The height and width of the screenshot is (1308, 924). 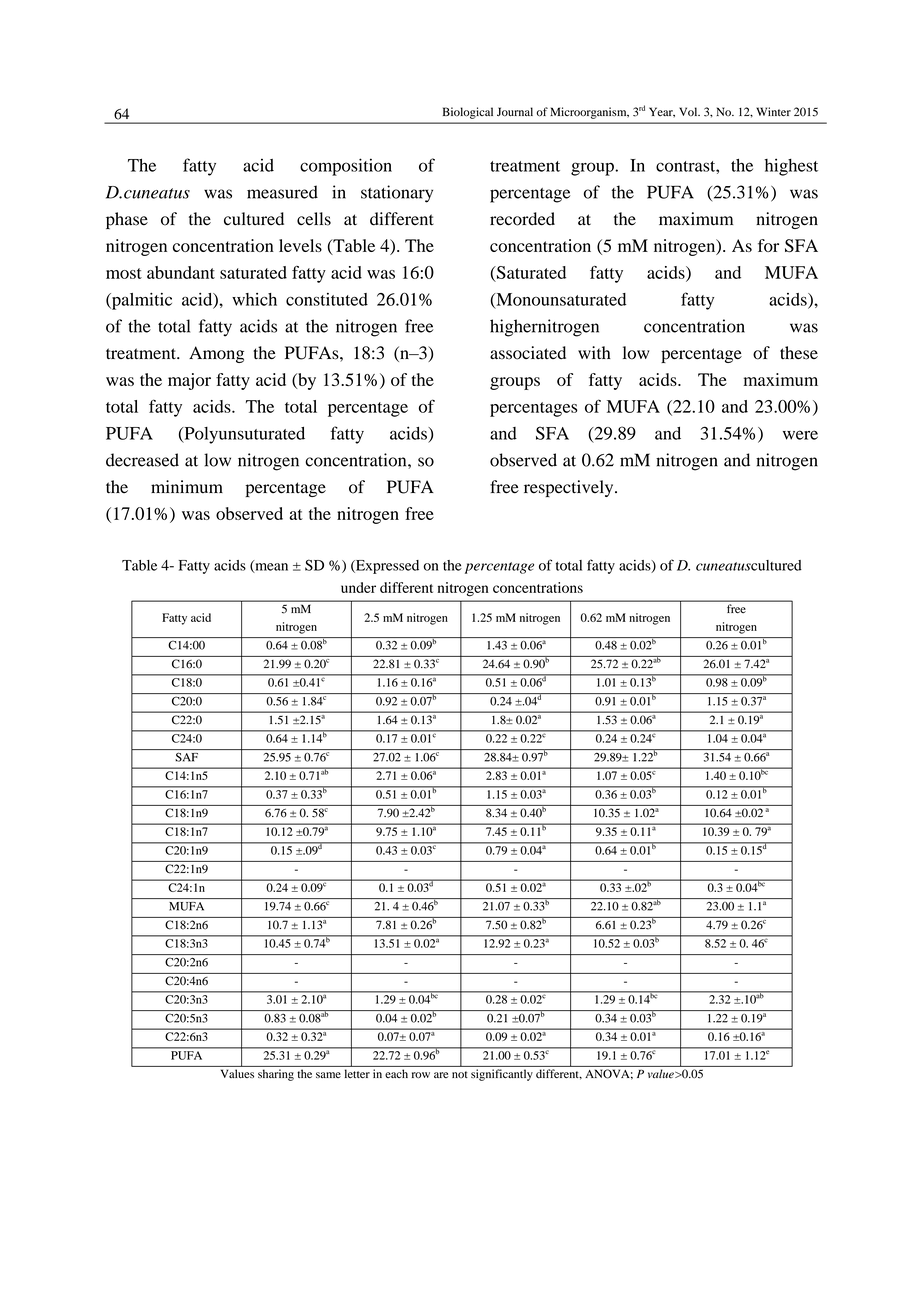 I want to click on not, so click(x=460, y=1075).
